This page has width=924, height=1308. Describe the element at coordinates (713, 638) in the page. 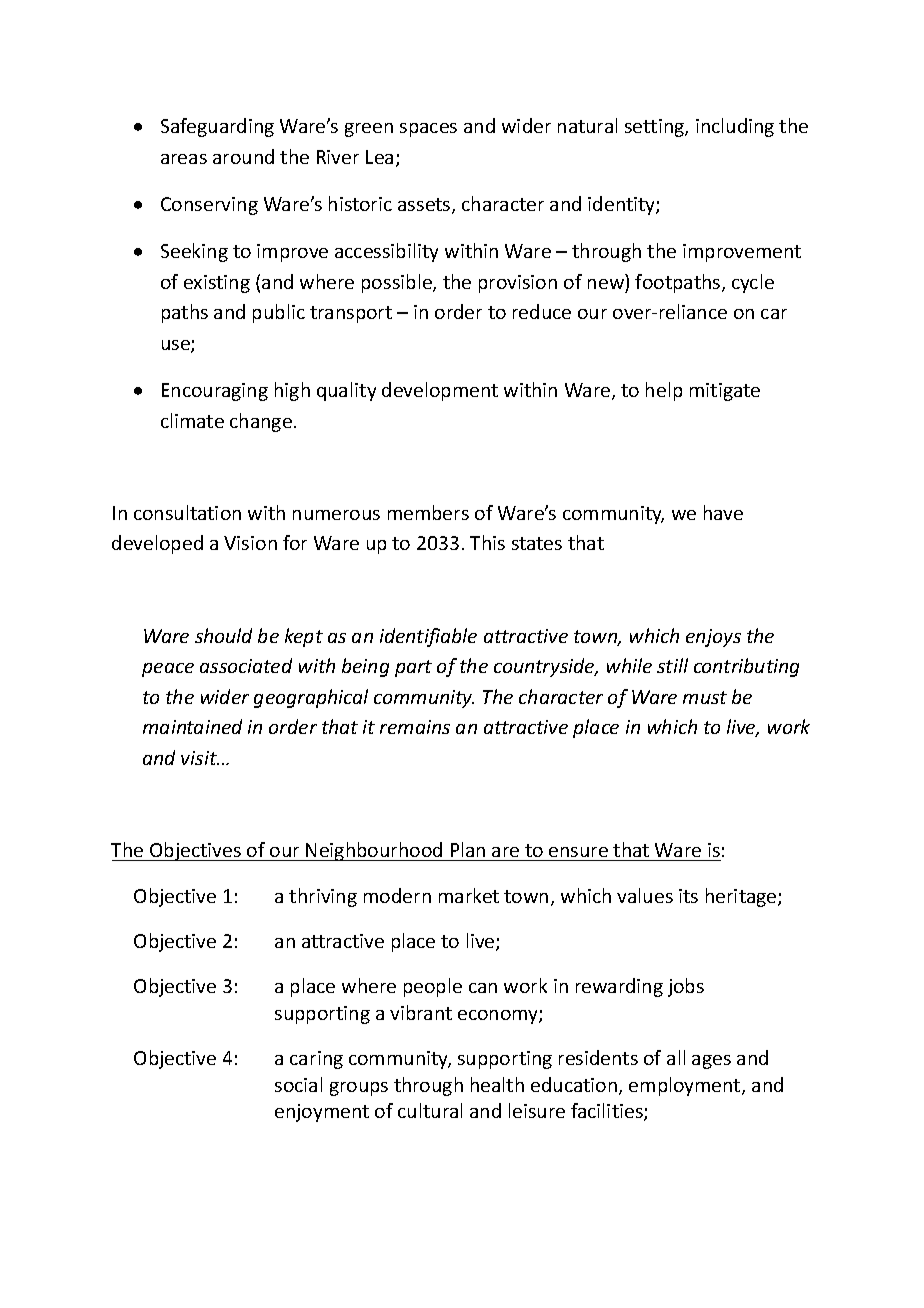

I see `enjoys` at that location.
